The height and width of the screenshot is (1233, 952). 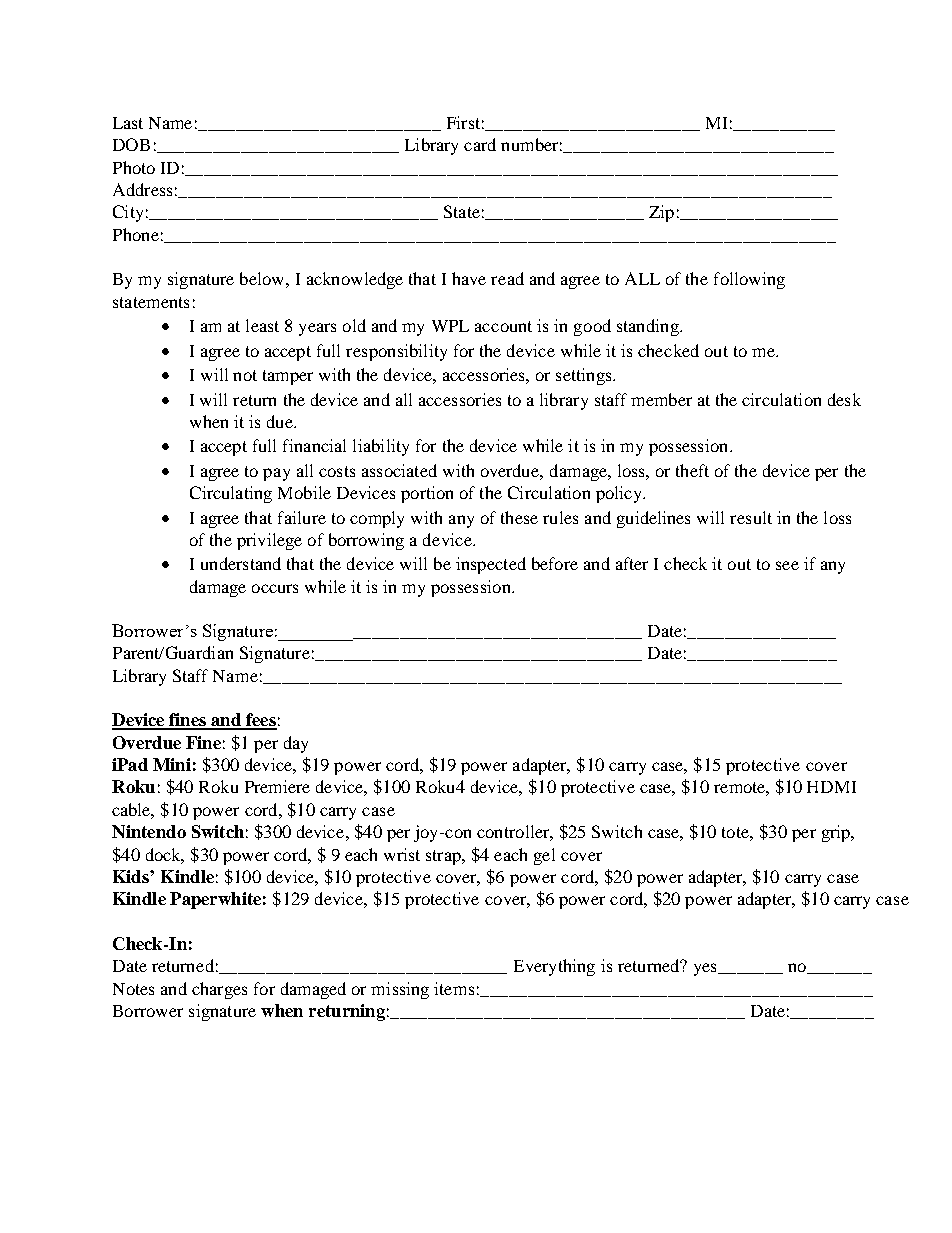 I want to click on tamper, so click(x=288, y=377).
